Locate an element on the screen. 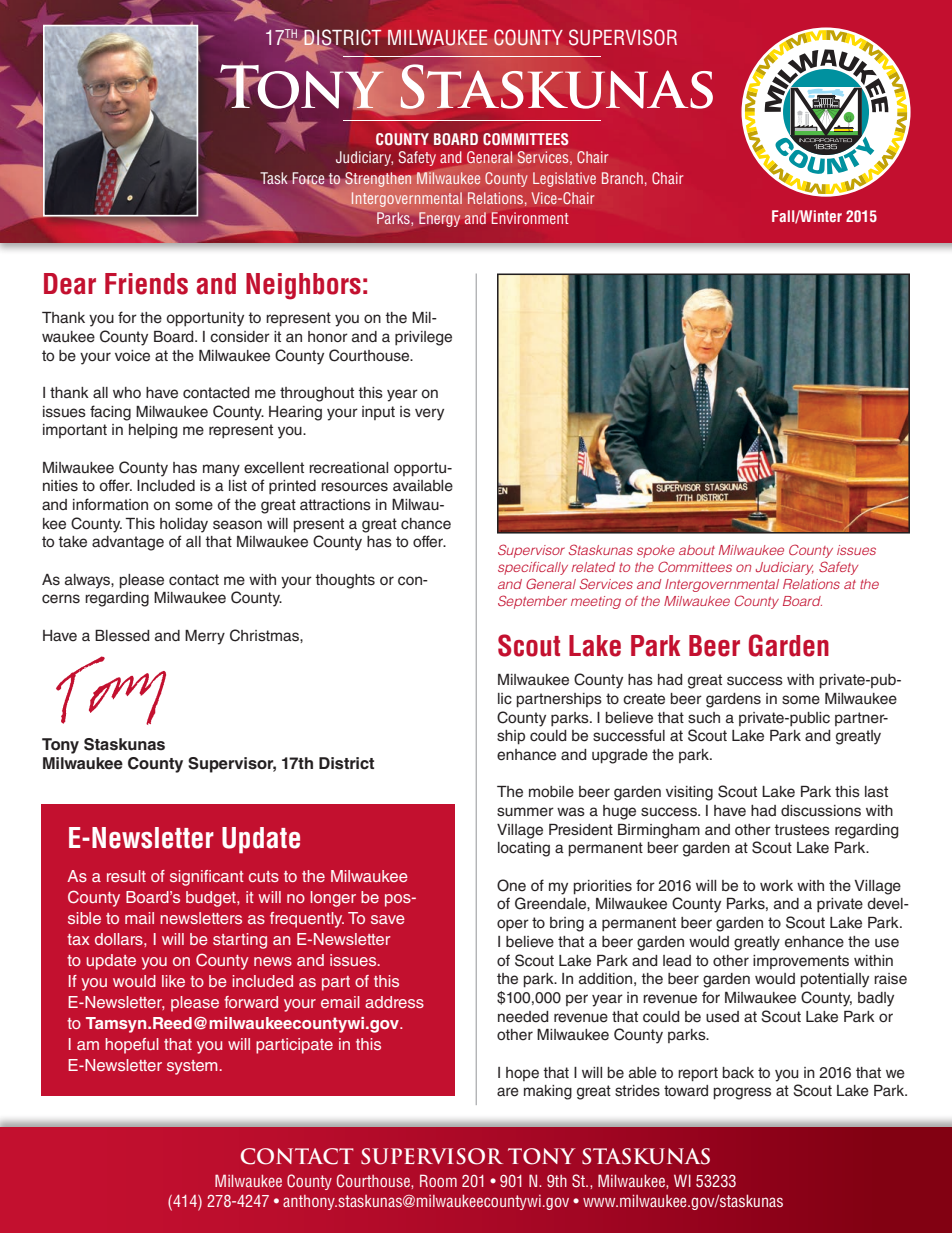 The width and height of the screenshot is (952, 1233). One is located at coordinates (511, 885).
